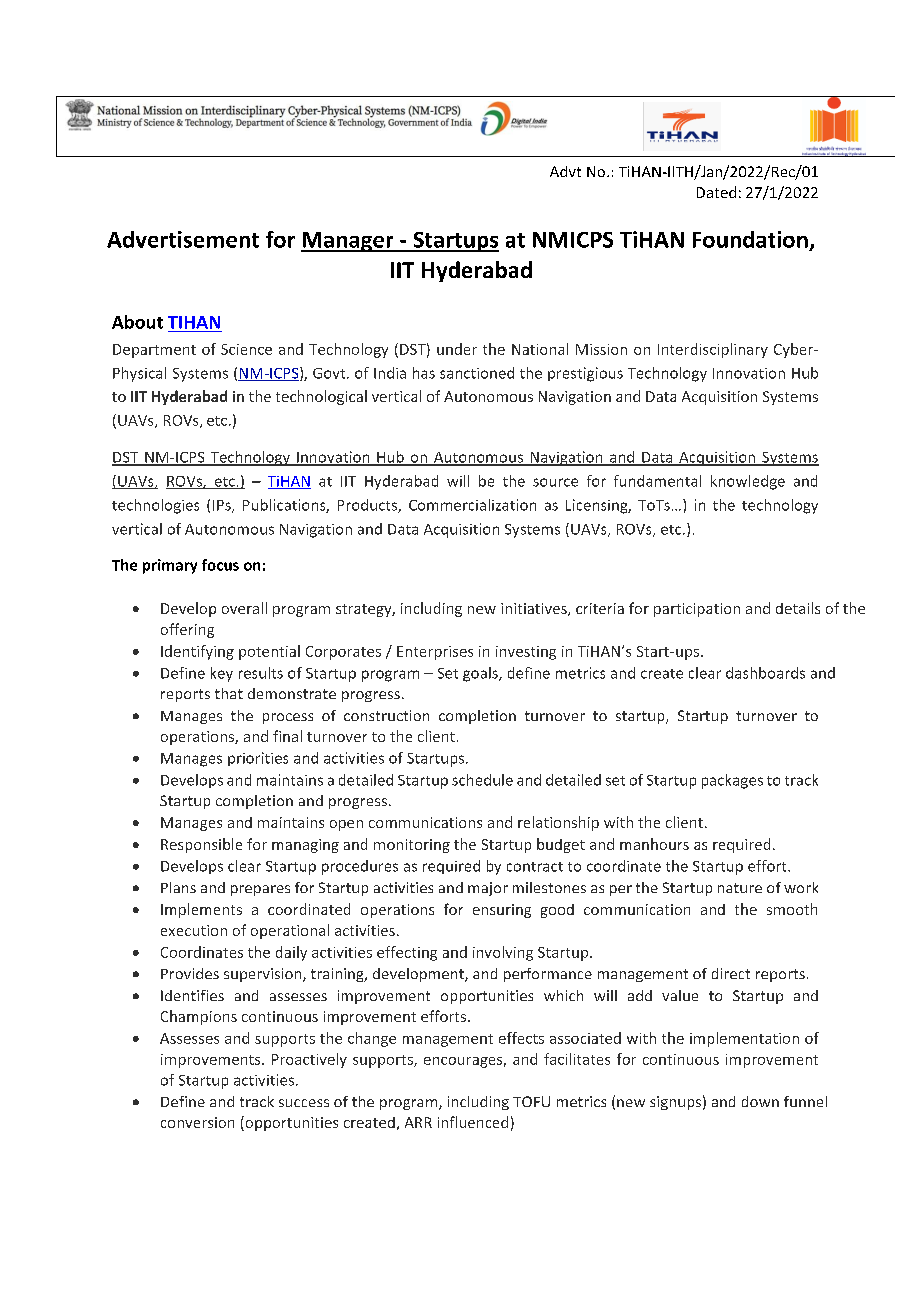  Describe the element at coordinates (155, 506) in the screenshot. I see `technologies` at that location.
